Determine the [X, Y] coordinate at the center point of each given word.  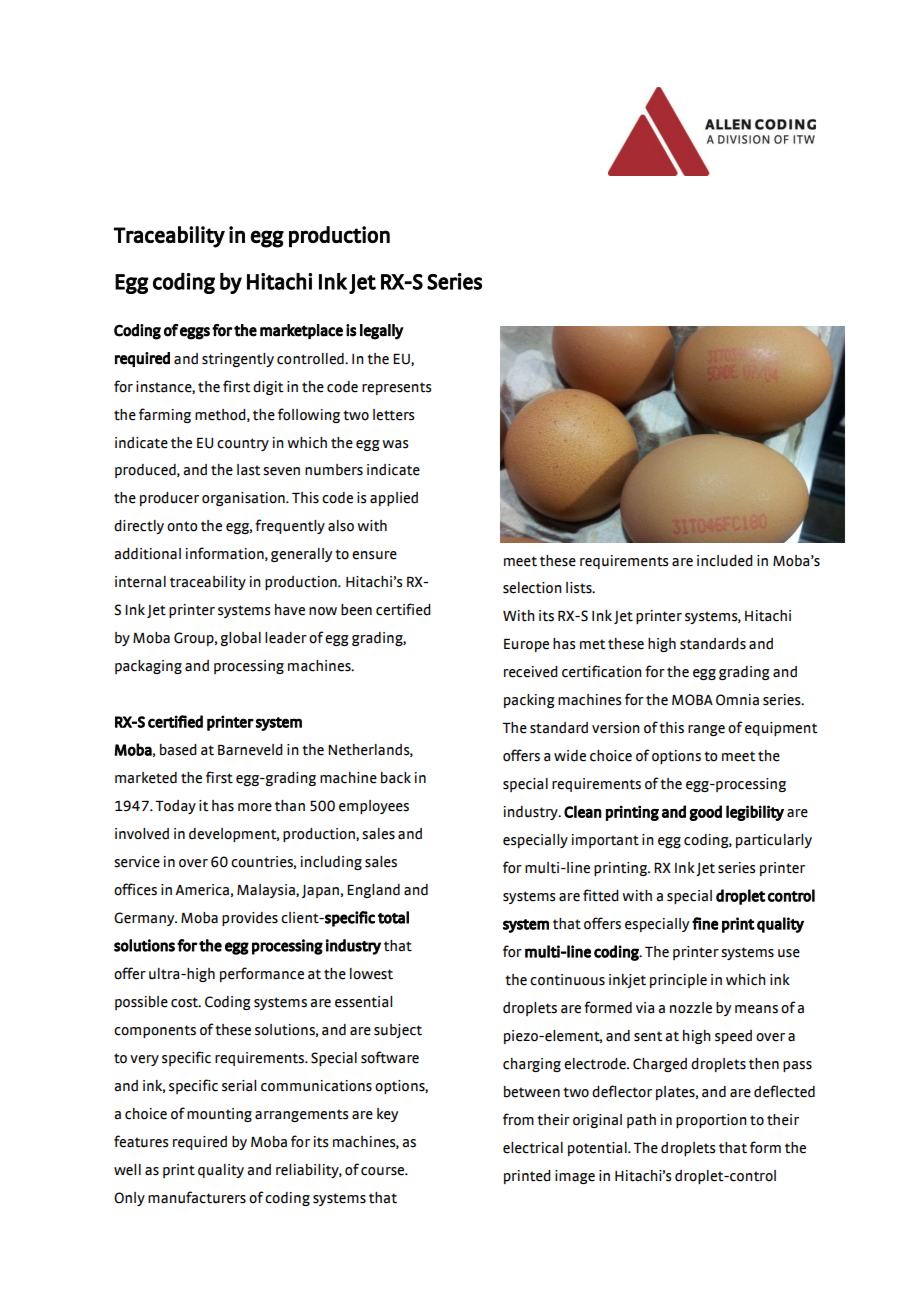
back [396, 778]
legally [382, 332]
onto [182, 526]
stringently [238, 360]
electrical [533, 1148]
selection [532, 588]
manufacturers [197, 1197]
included [725, 561]
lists [580, 588]
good [705, 813]
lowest [371, 974]
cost [186, 1002]
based [178, 750]
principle [678, 981]
